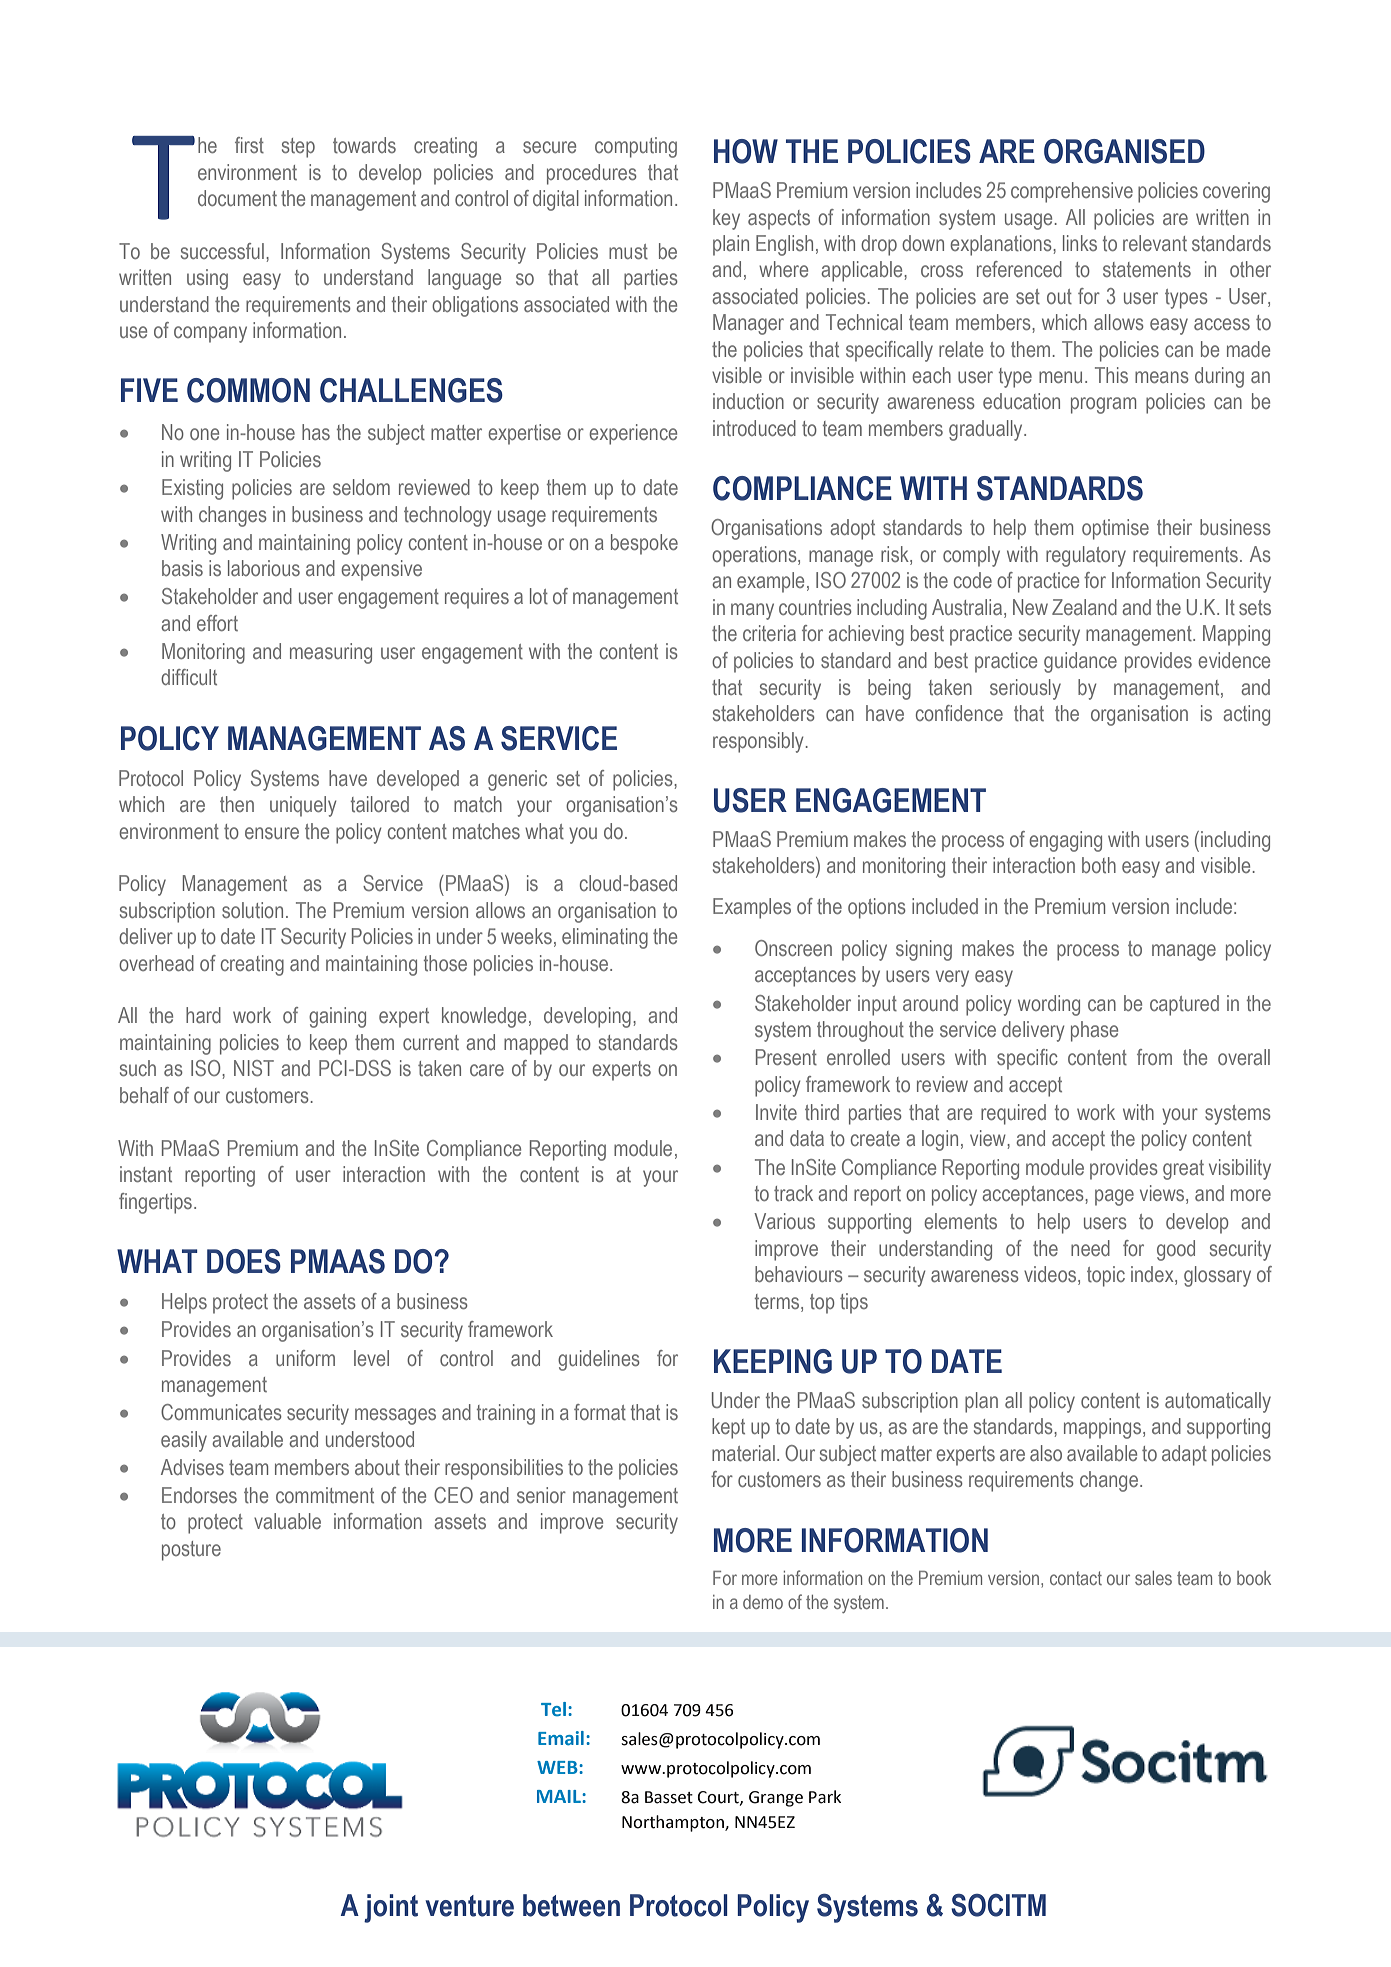  Describe the element at coordinates (726, 219) in the screenshot. I see `key` at that location.
